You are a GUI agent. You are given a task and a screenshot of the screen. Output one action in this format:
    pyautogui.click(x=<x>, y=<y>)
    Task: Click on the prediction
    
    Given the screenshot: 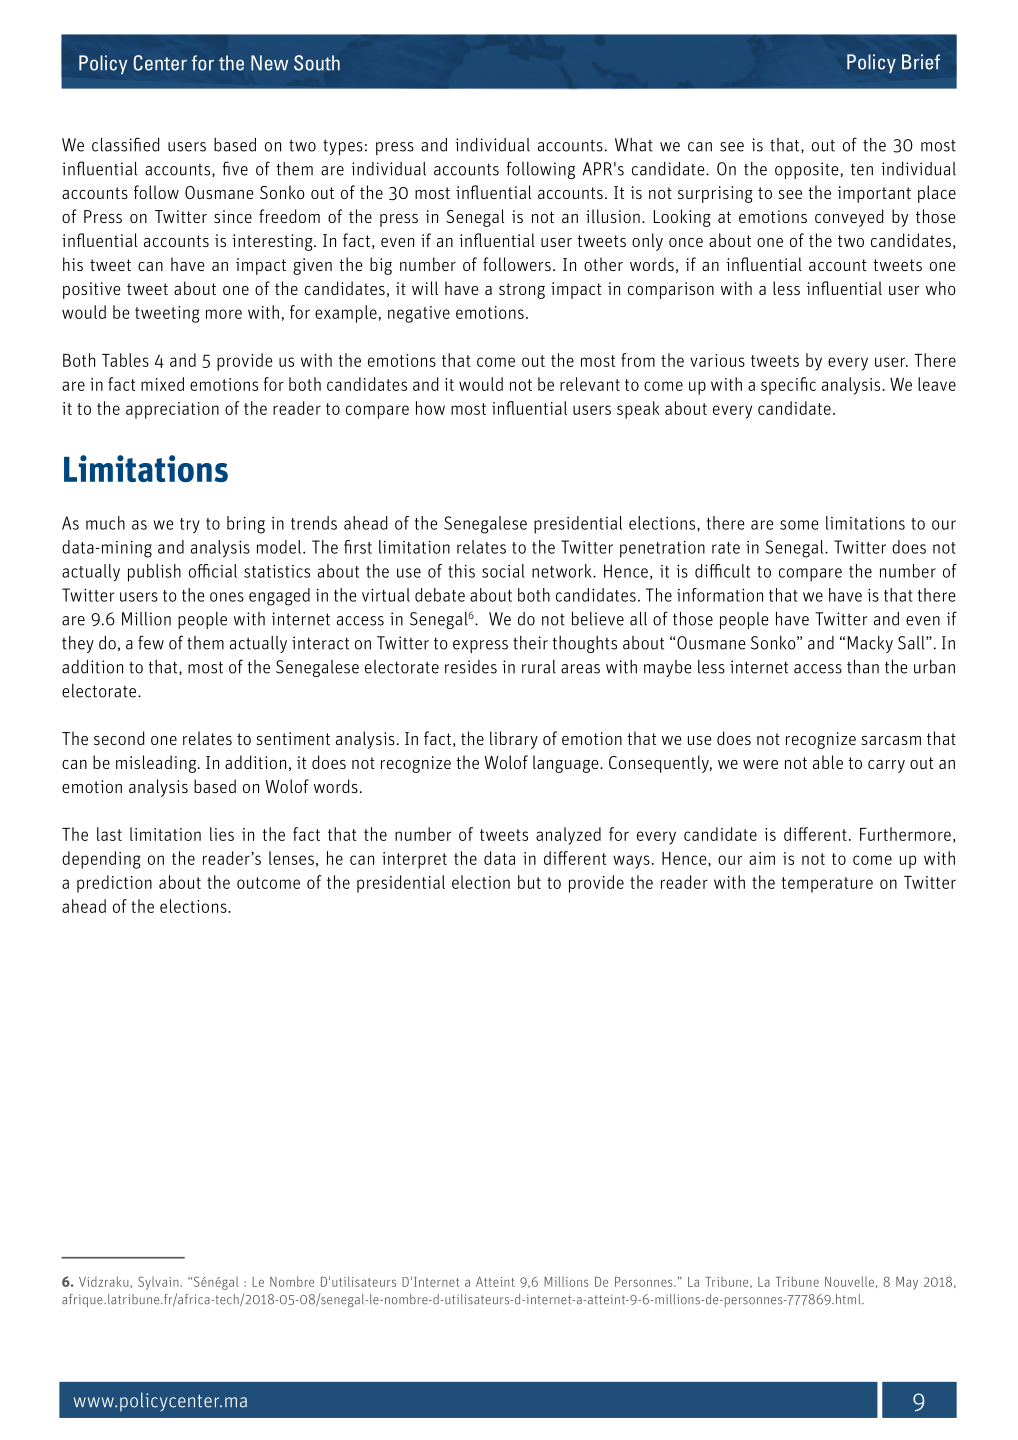 What is the action you would take?
    pyautogui.click(x=114, y=884)
